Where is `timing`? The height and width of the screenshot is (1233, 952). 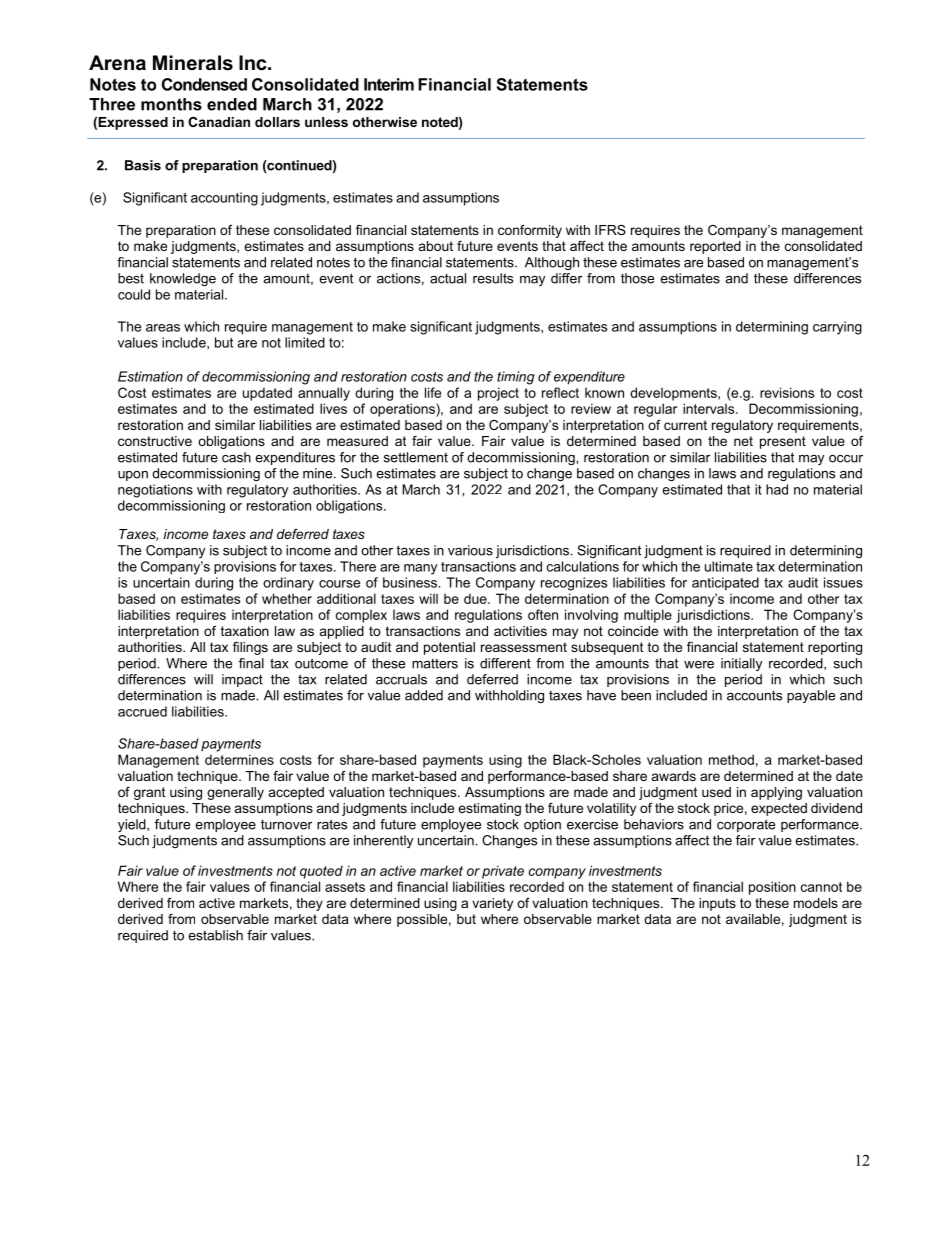
timing is located at coordinates (516, 378).
